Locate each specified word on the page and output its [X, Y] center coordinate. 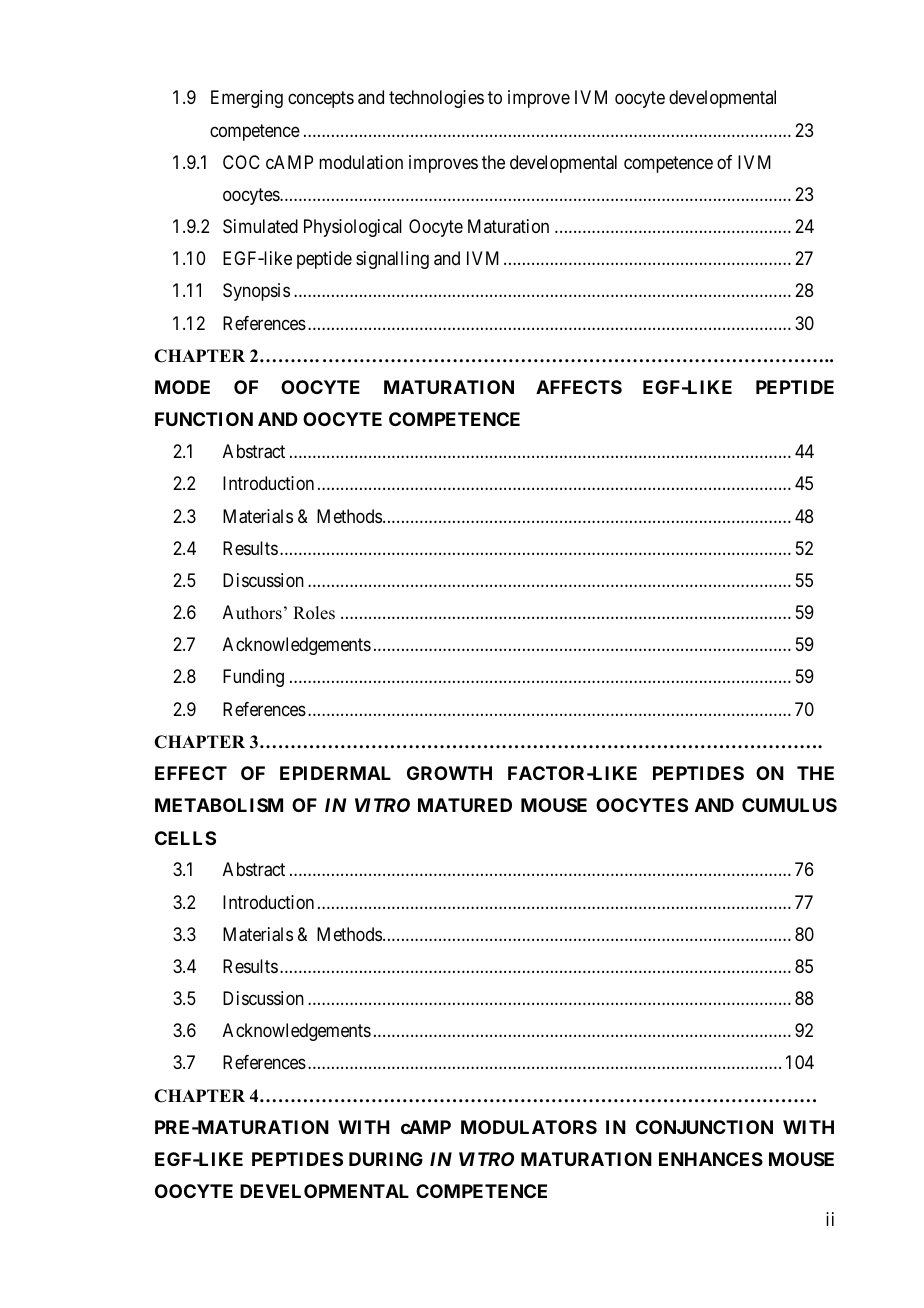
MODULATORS [529, 1127]
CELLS [185, 838]
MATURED [465, 805]
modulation [361, 162]
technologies [436, 99]
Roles [314, 613]
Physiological [353, 228]
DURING [386, 1159]
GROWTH [449, 773]
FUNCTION [204, 419]
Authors [252, 612]
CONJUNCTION [704, 1127]
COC [241, 162]
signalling [392, 260]
